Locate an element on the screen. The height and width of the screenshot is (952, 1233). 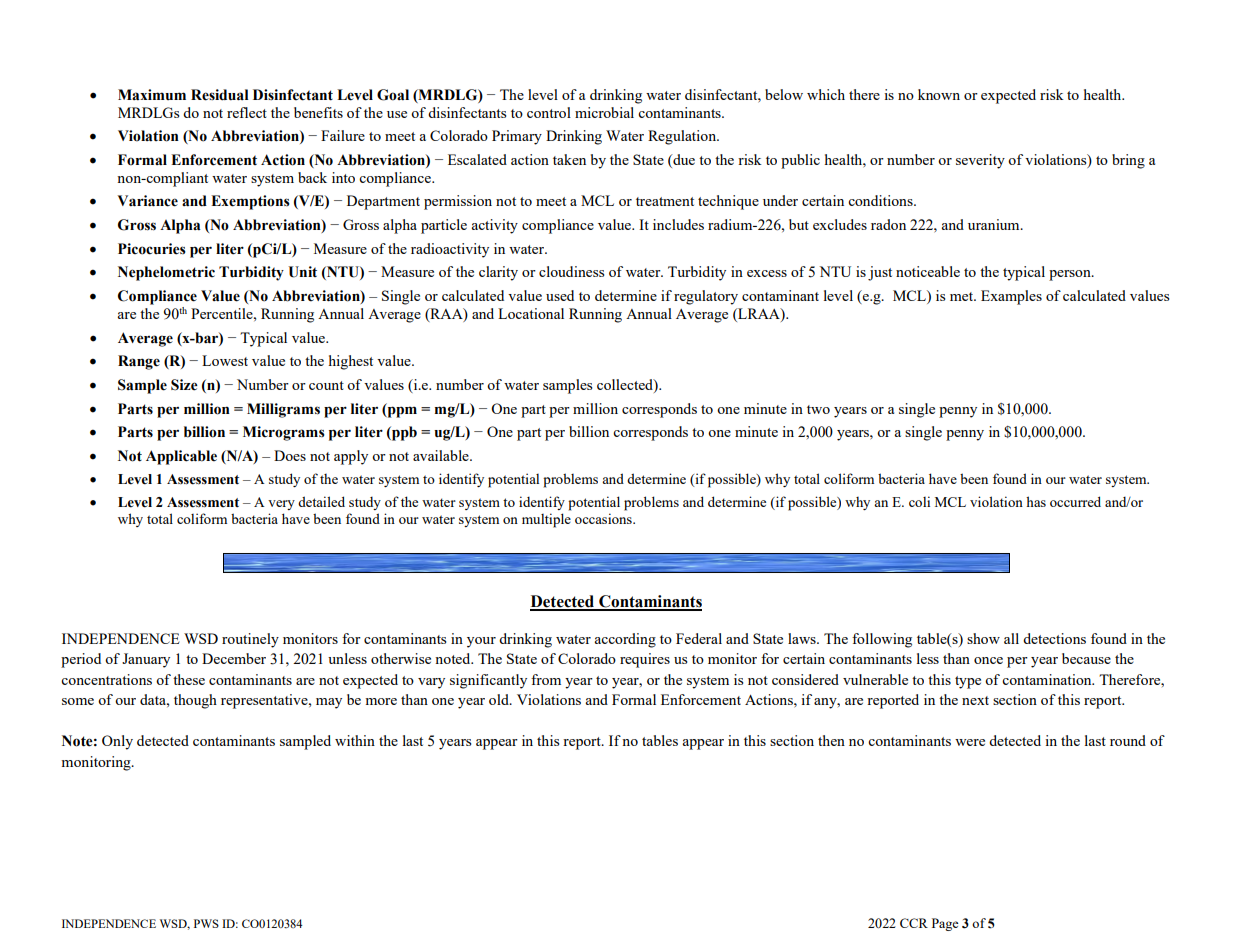
reflect is located at coordinates (247, 112).
